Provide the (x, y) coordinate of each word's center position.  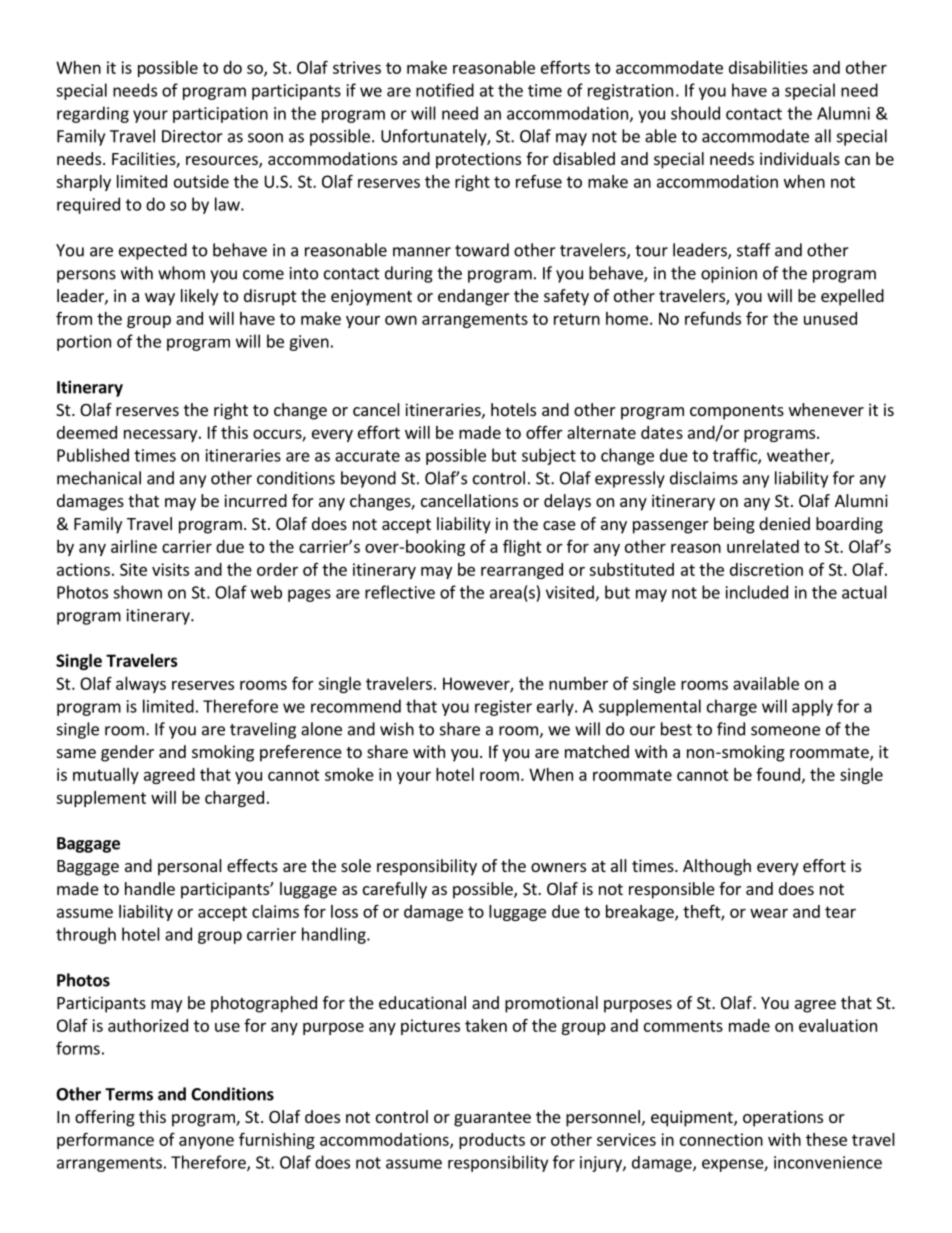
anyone (206, 1142)
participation (220, 115)
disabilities (768, 67)
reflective (400, 592)
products (492, 1141)
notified (445, 90)
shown (137, 592)
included (757, 592)
